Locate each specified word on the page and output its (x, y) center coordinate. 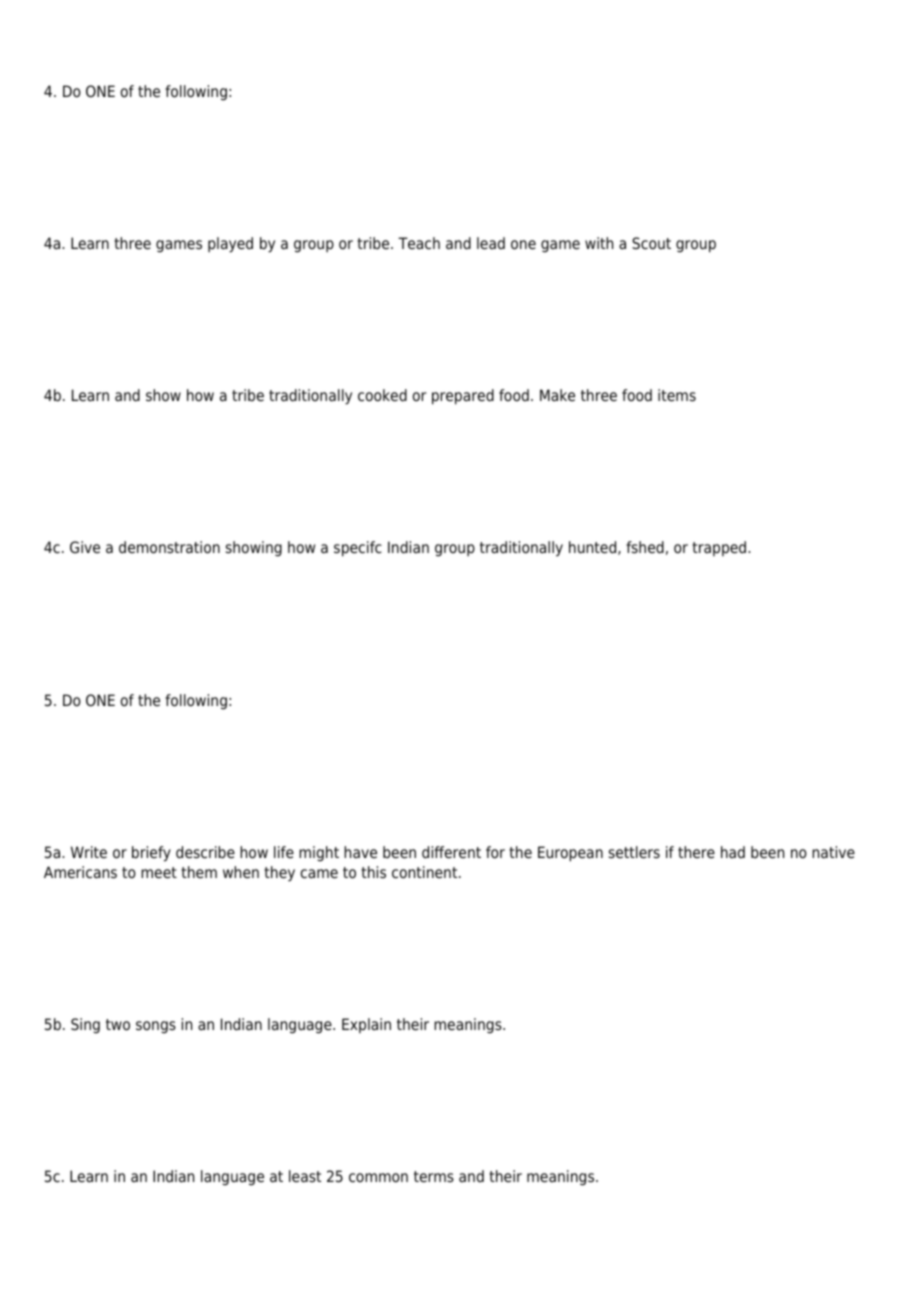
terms (434, 1177)
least (305, 1176)
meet (159, 873)
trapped (720, 548)
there (696, 852)
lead (491, 243)
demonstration (169, 547)
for (495, 852)
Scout (651, 243)
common (378, 1178)
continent (426, 872)
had (733, 852)
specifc (358, 549)
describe (205, 852)
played (230, 245)
